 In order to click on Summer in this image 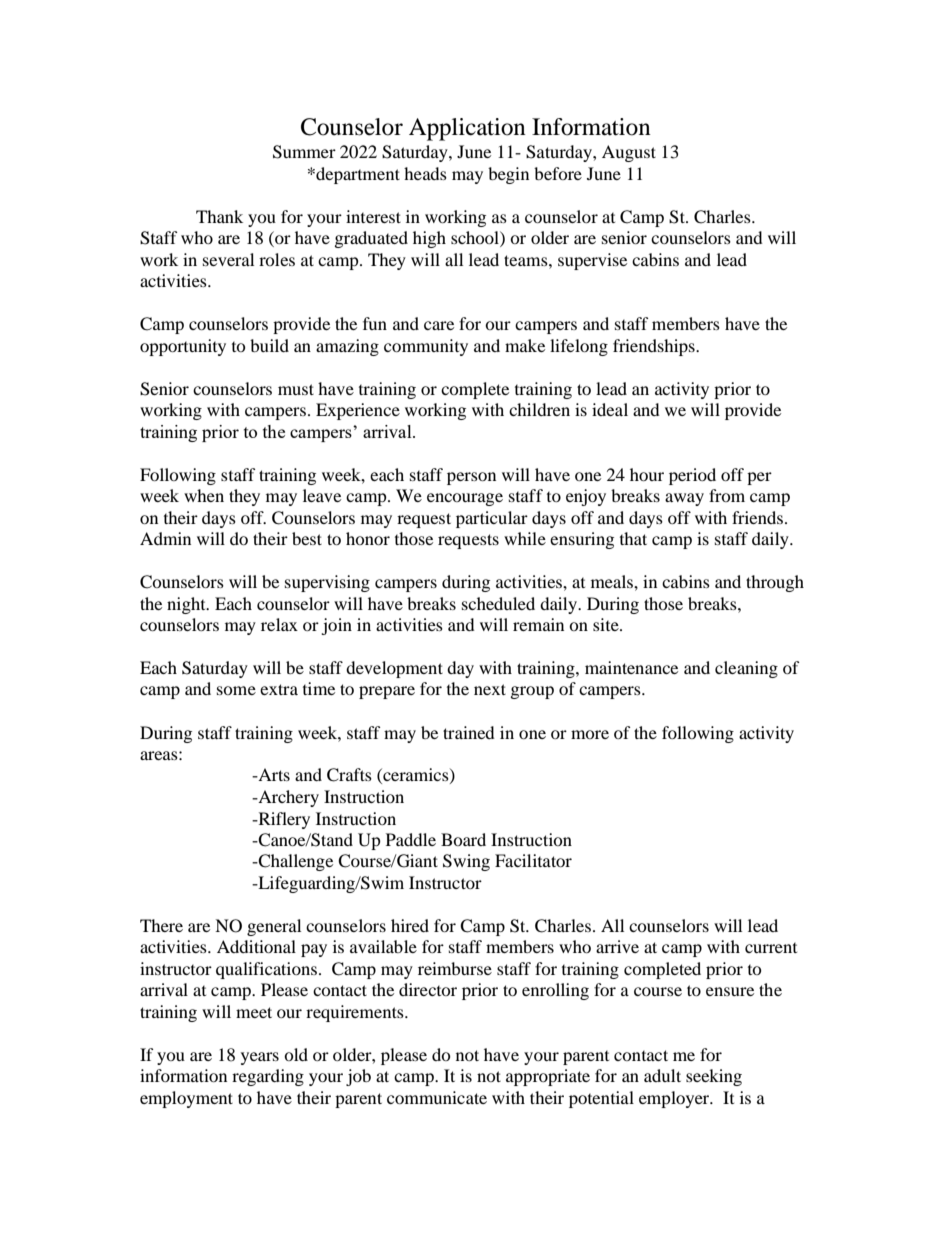, I will do `click(304, 152)`.
